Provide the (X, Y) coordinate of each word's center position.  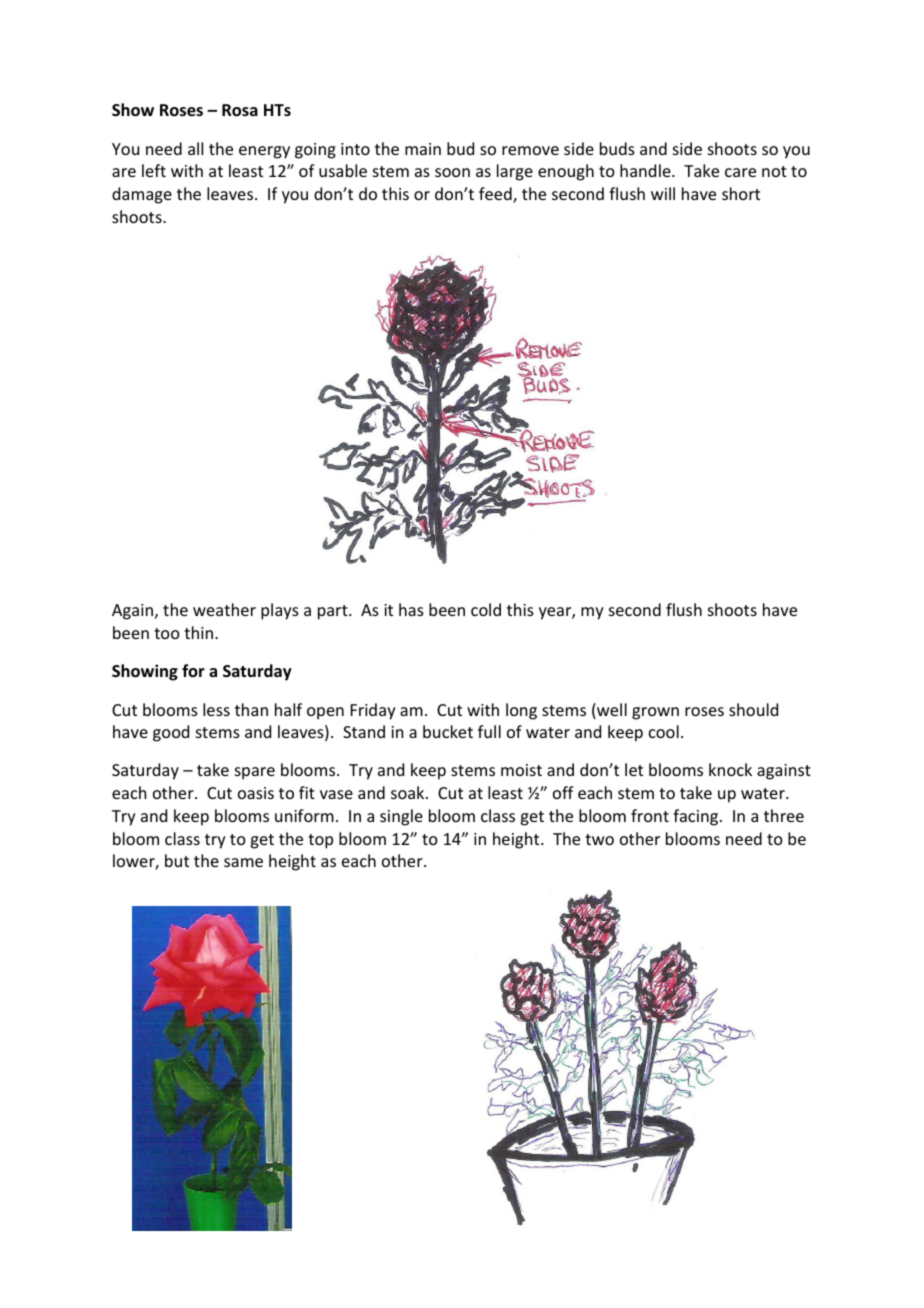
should (753, 709)
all (195, 148)
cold (486, 609)
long (521, 711)
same (243, 862)
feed (496, 195)
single (401, 817)
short (741, 193)
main (423, 149)
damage (142, 195)
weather (224, 609)
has (411, 609)
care (740, 172)
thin (198, 632)
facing (697, 817)
